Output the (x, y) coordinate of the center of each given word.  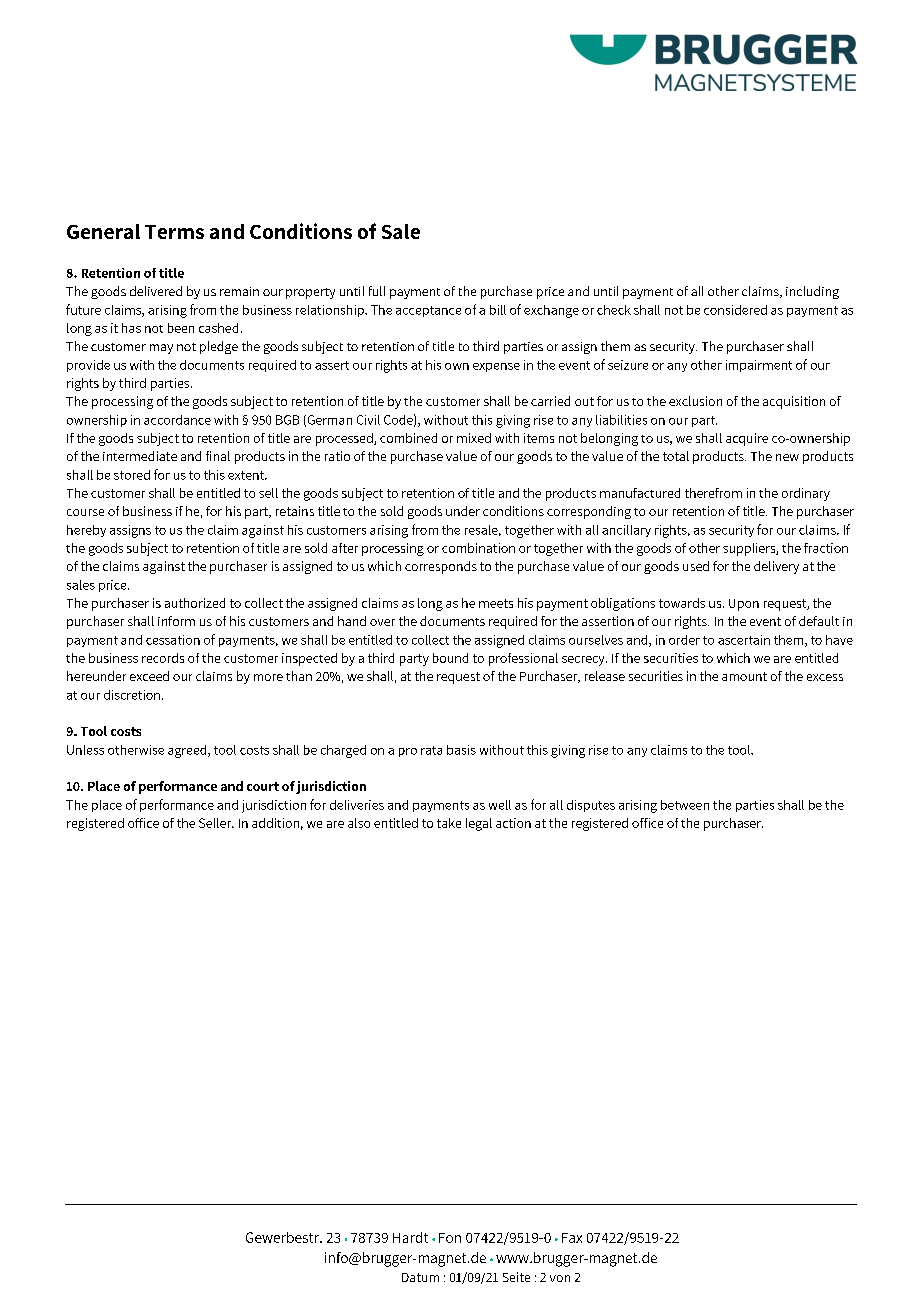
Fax (572, 1238)
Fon (450, 1238)
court (263, 786)
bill (498, 310)
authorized (195, 603)
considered (735, 310)
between (685, 805)
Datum (420, 1277)
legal (479, 824)
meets (496, 603)
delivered (156, 291)
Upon (744, 605)
